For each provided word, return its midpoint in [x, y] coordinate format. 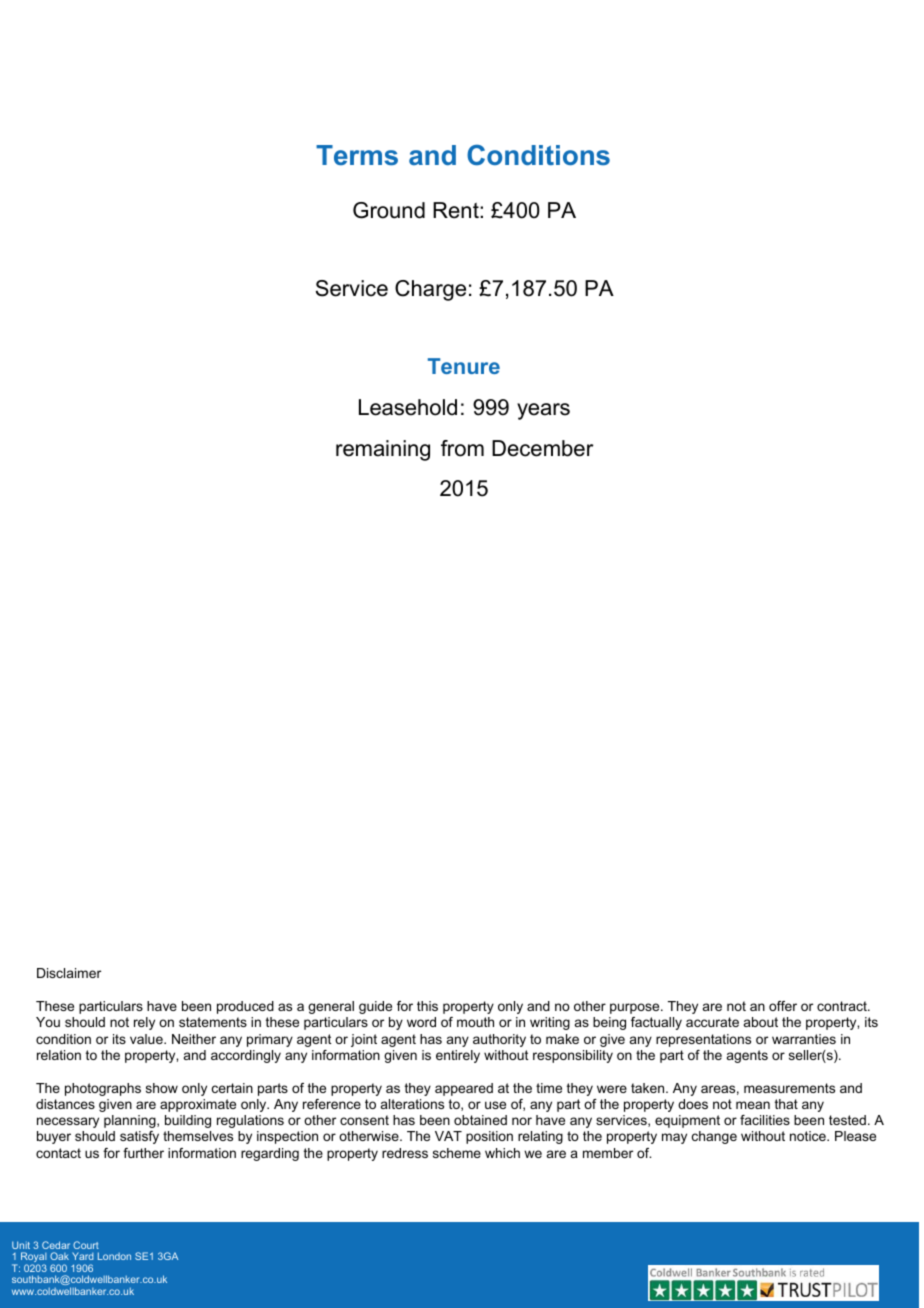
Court [86, 1245]
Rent [457, 210]
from [462, 448]
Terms [357, 155]
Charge [430, 290]
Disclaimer [69, 973]
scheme [457, 1153]
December [542, 448]
